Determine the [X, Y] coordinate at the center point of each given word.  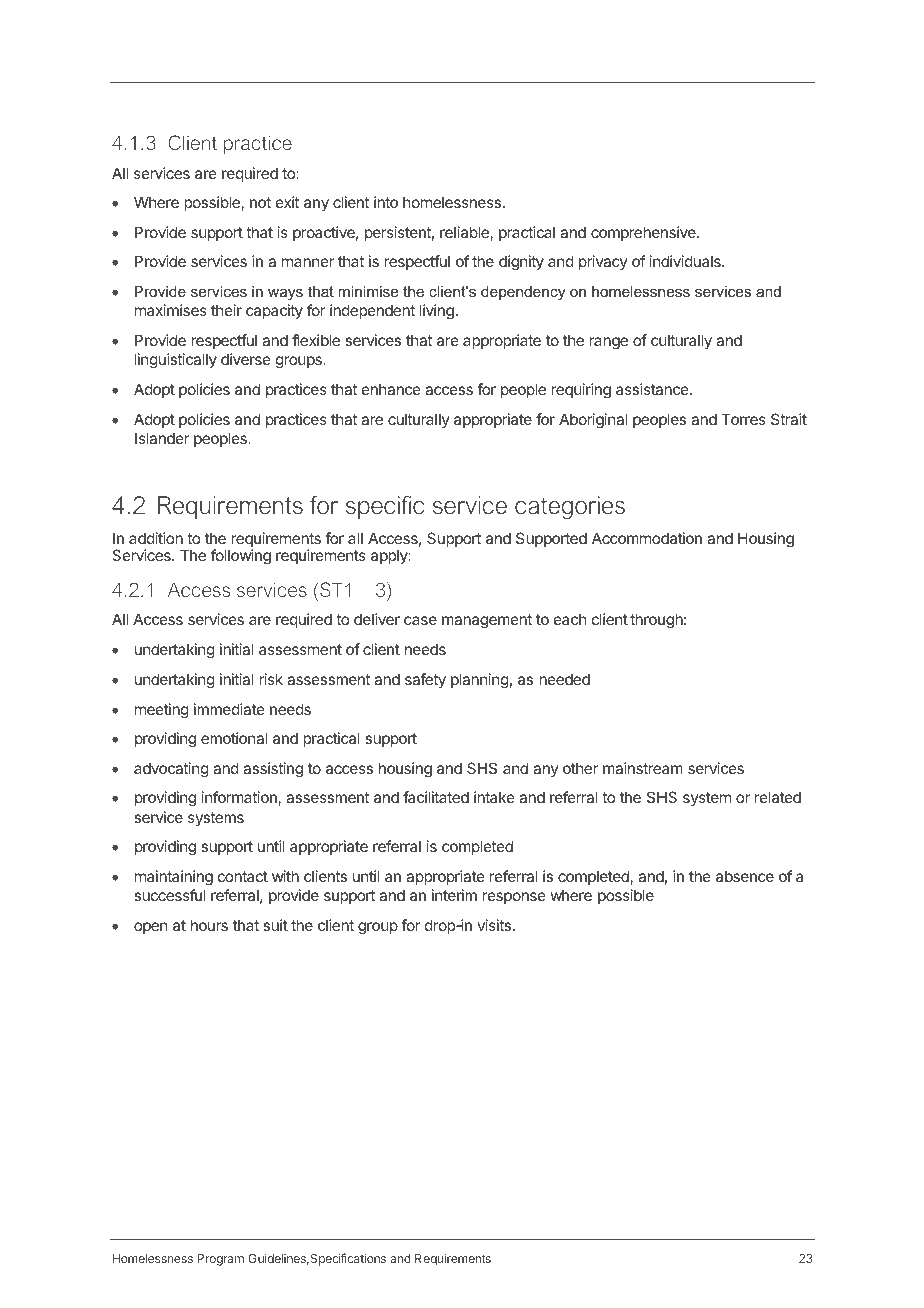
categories [570, 507]
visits [495, 925]
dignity [521, 263]
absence [745, 876]
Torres [743, 419]
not [260, 202]
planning [480, 681]
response [514, 898]
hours [209, 925]
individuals [686, 261]
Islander [162, 438]
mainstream [643, 768]
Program [220, 1260]
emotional [234, 738]
